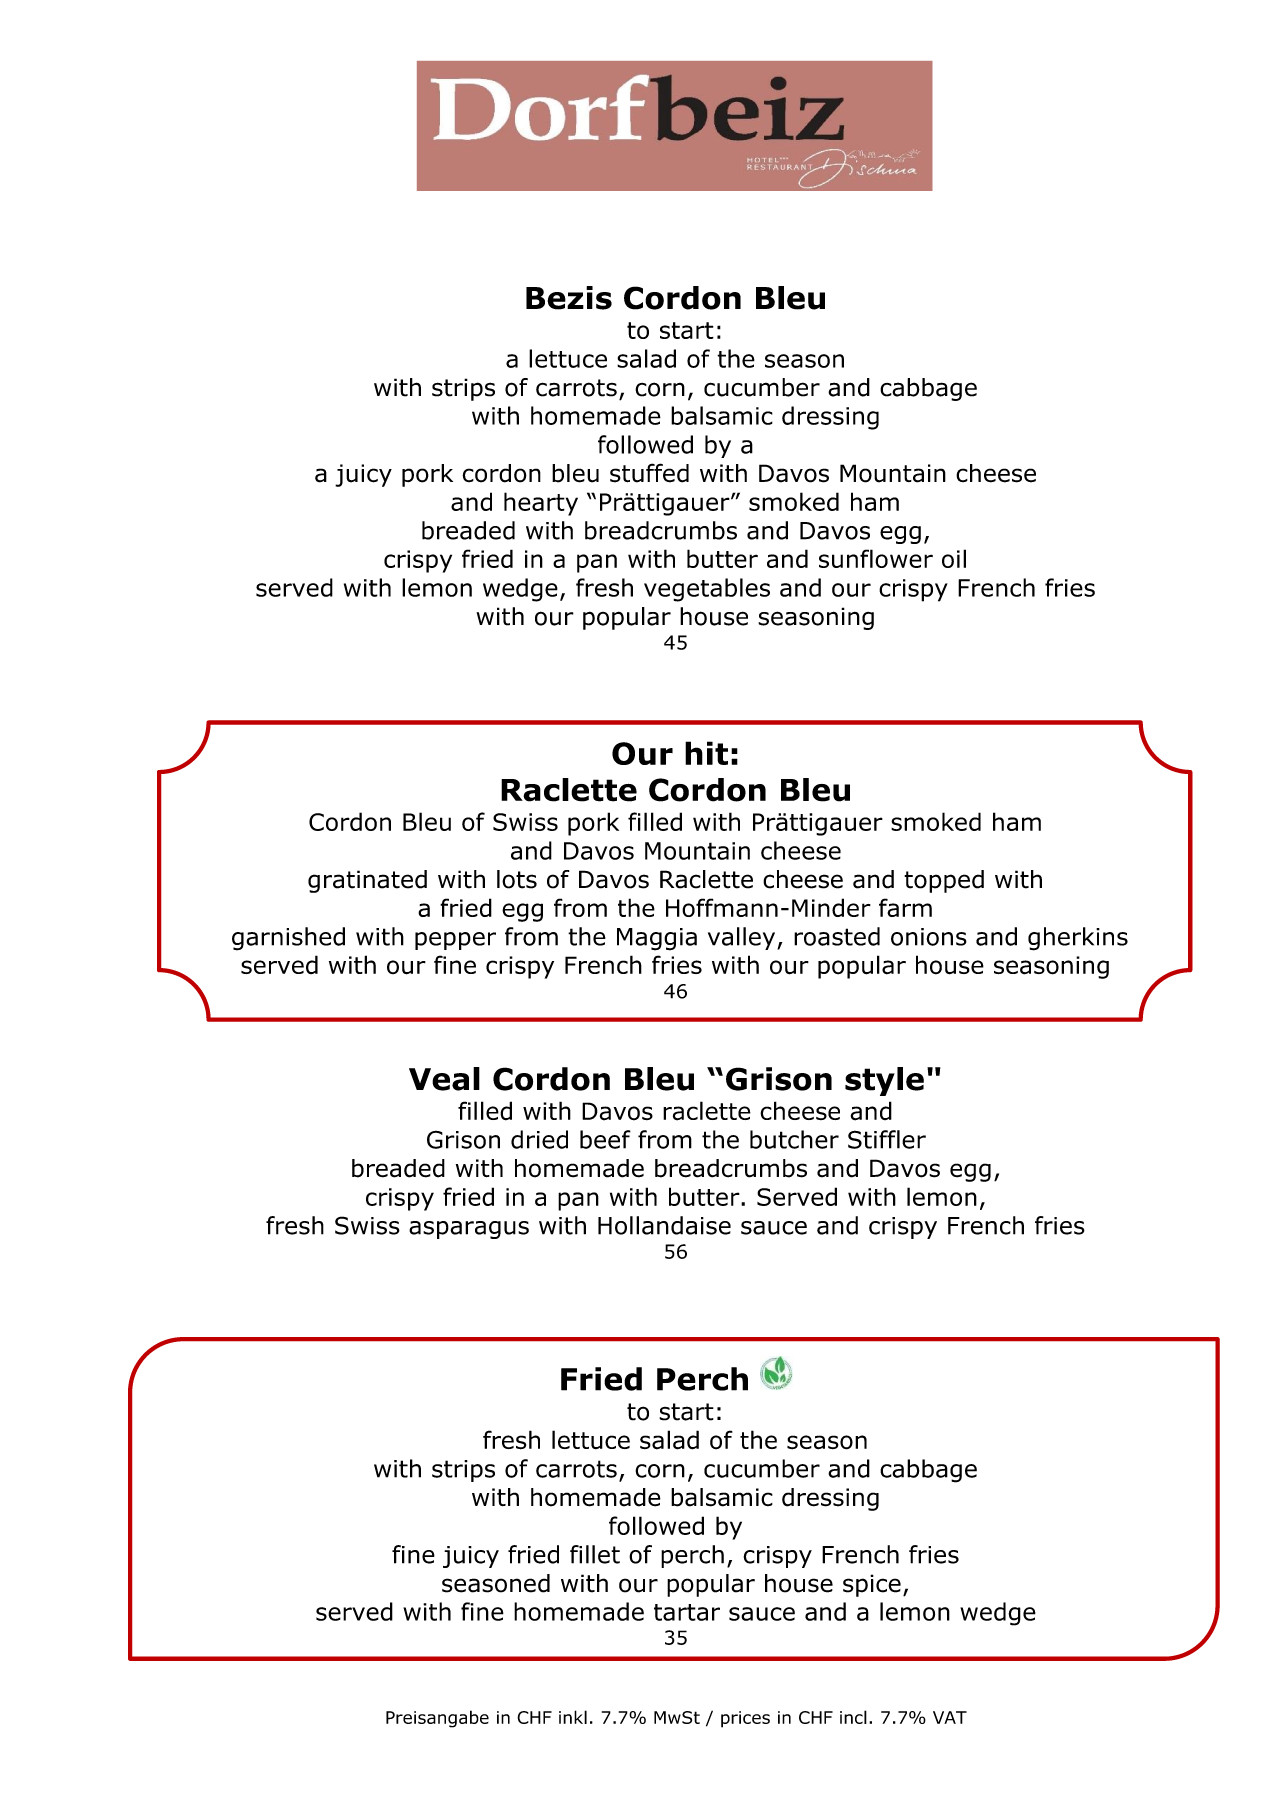  Describe the element at coordinates (706, 753) in the page. I see `hit` at that location.
